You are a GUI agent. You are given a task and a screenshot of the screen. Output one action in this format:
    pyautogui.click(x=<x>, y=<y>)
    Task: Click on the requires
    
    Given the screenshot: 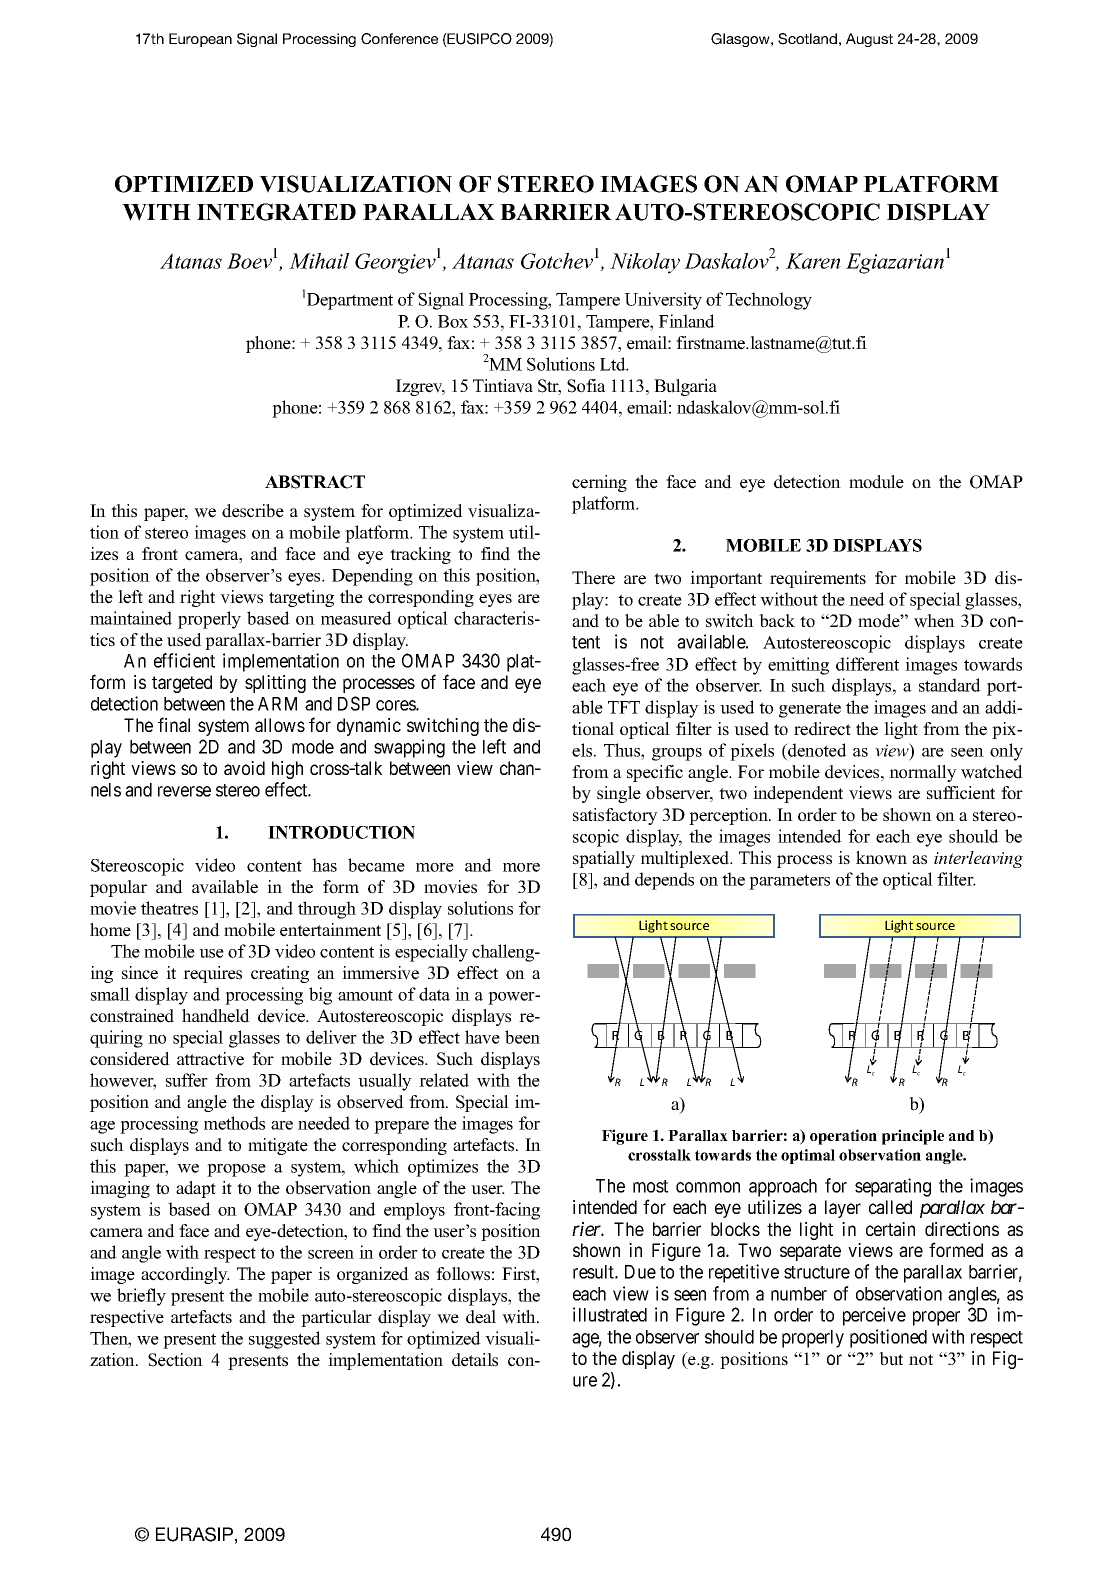 What is the action you would take?
    pyautogui.click(x=212, y=974)
